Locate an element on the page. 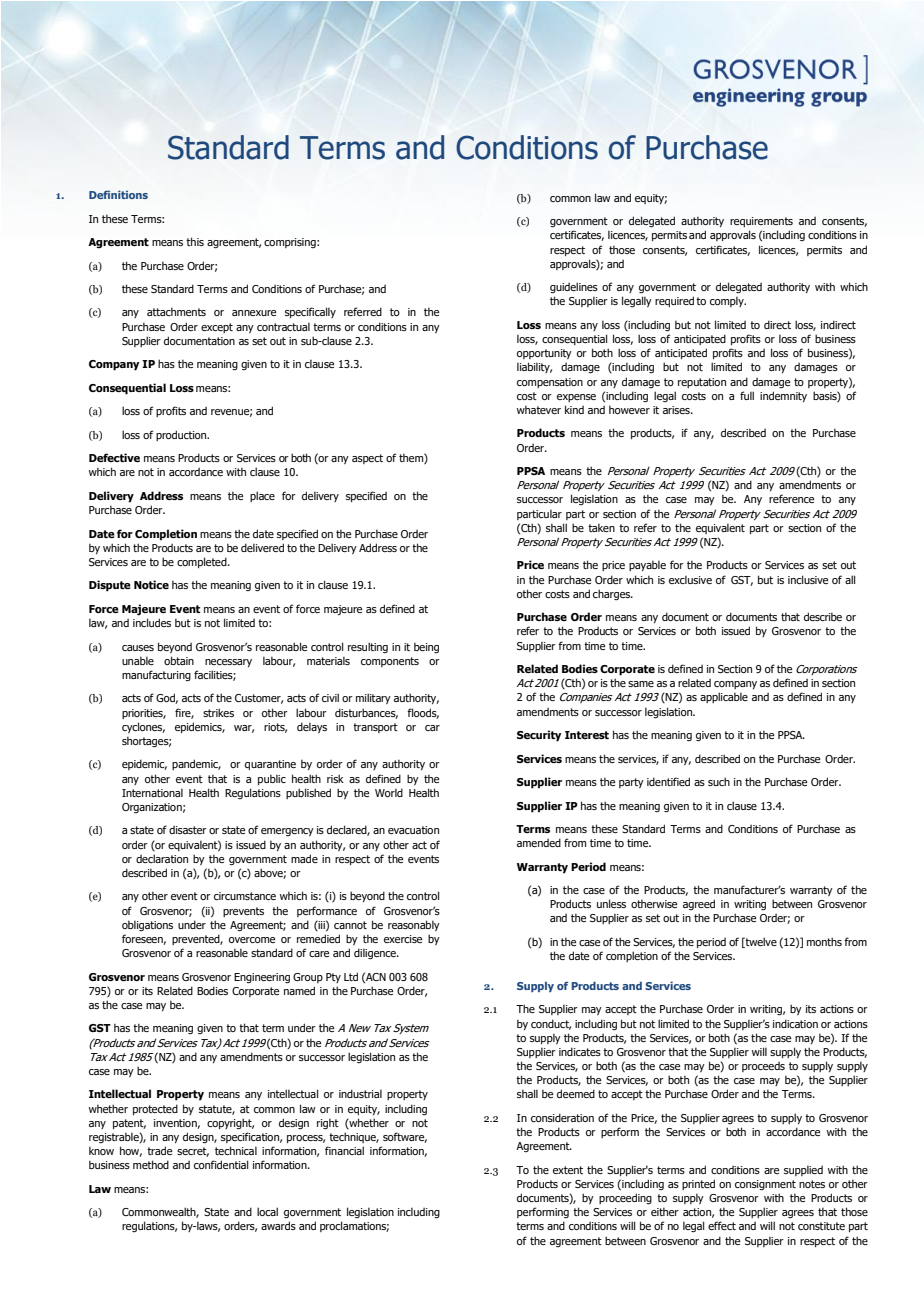  obligations is located at coordinates (147, 926).
